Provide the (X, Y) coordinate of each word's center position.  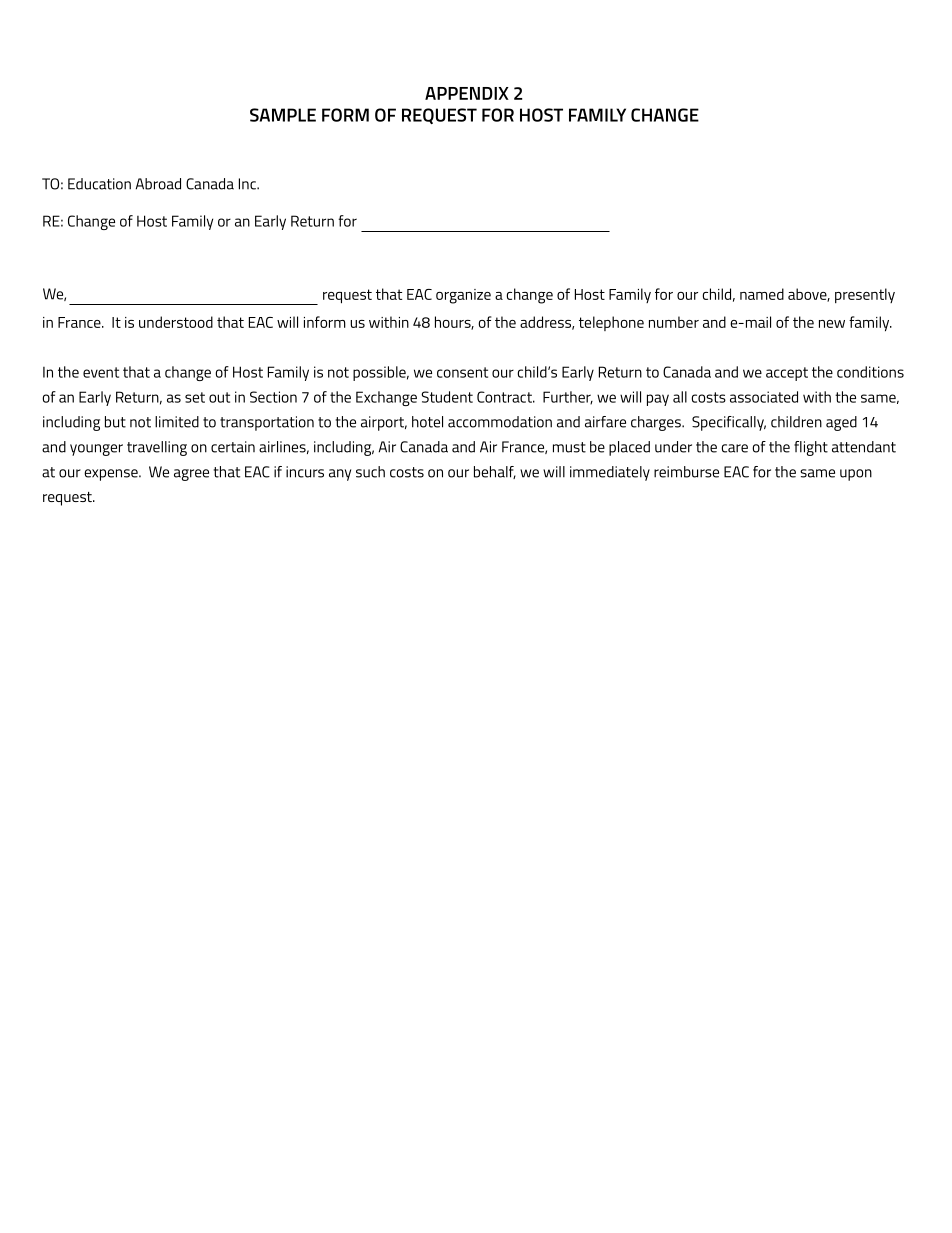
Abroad (158, 184)
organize (463, 296)
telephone (611, 323)
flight (811, 448)
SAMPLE (283, 115)
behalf (495, 472)
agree (191, 475)
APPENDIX (467, 93)
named (762, 294)
